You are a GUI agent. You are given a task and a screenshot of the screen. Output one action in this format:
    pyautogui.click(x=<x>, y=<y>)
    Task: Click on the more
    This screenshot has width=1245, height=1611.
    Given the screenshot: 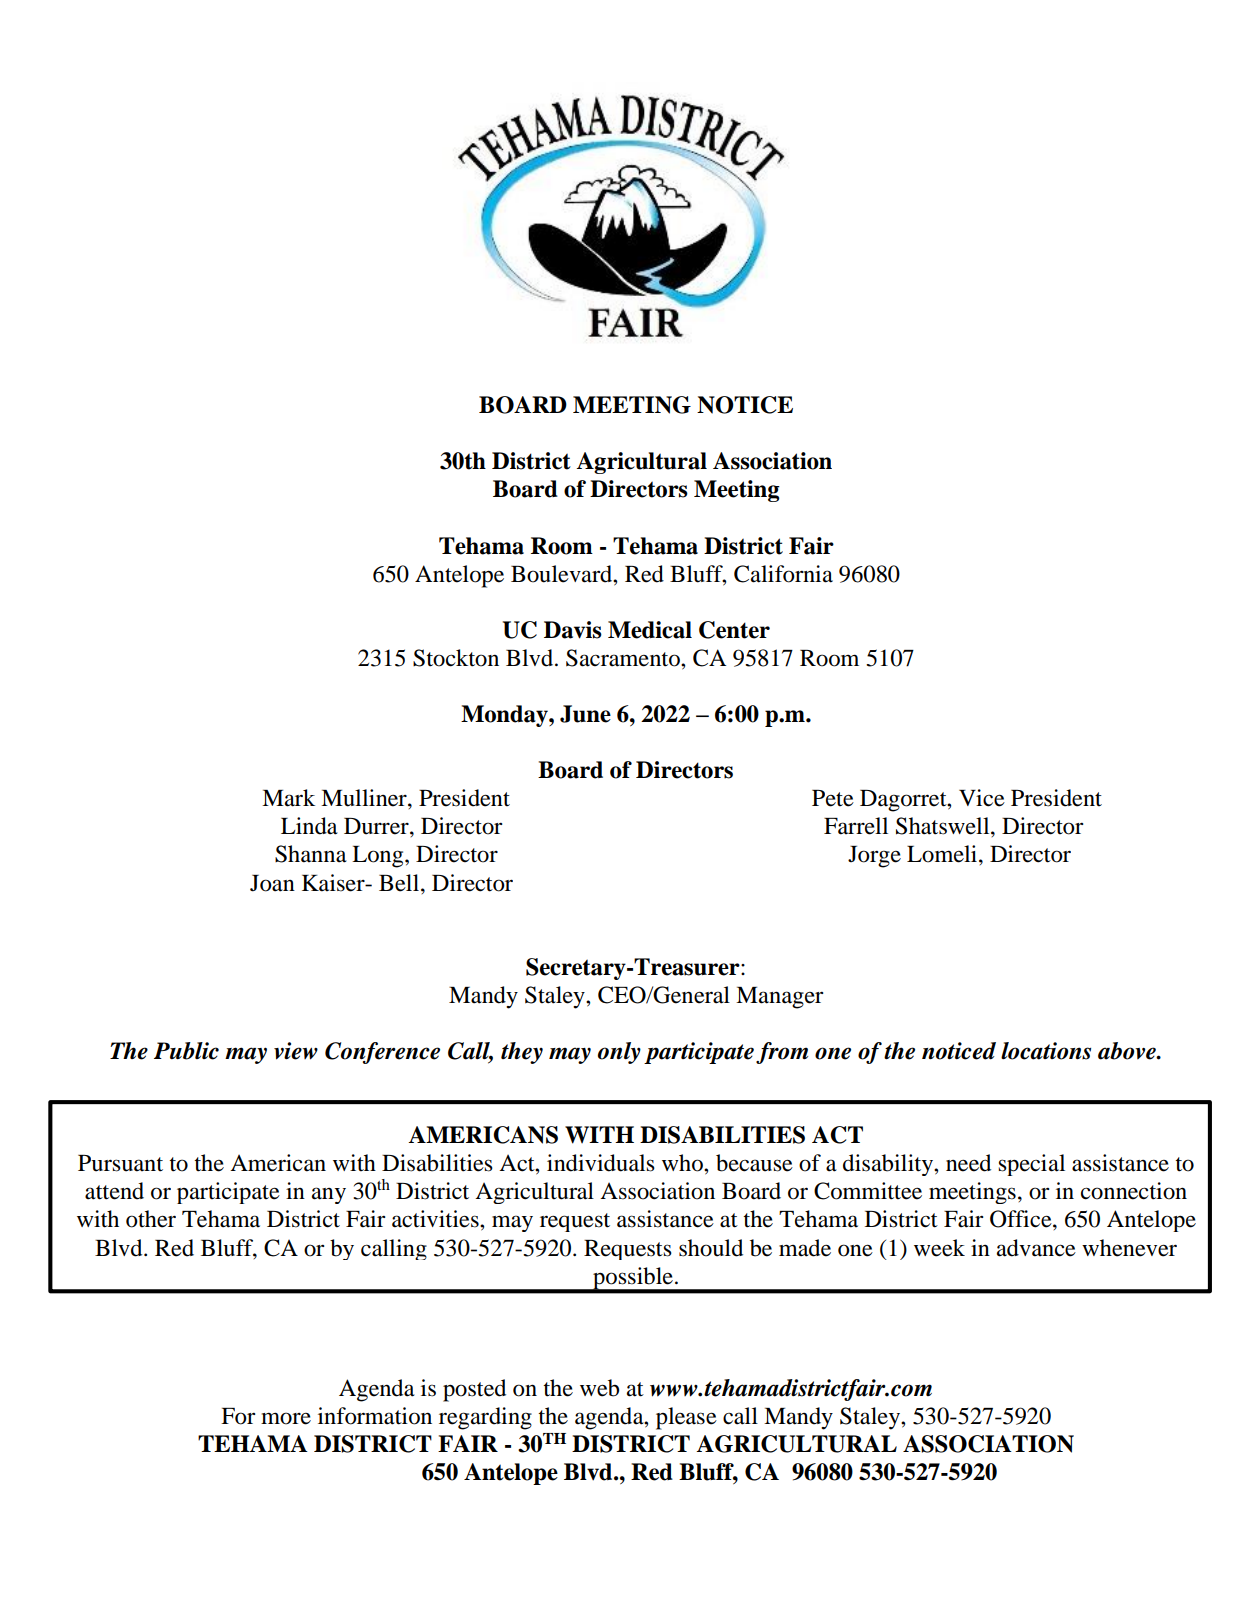 What is the action you would take?
    pyautogui.click(x=286, y=1418)
